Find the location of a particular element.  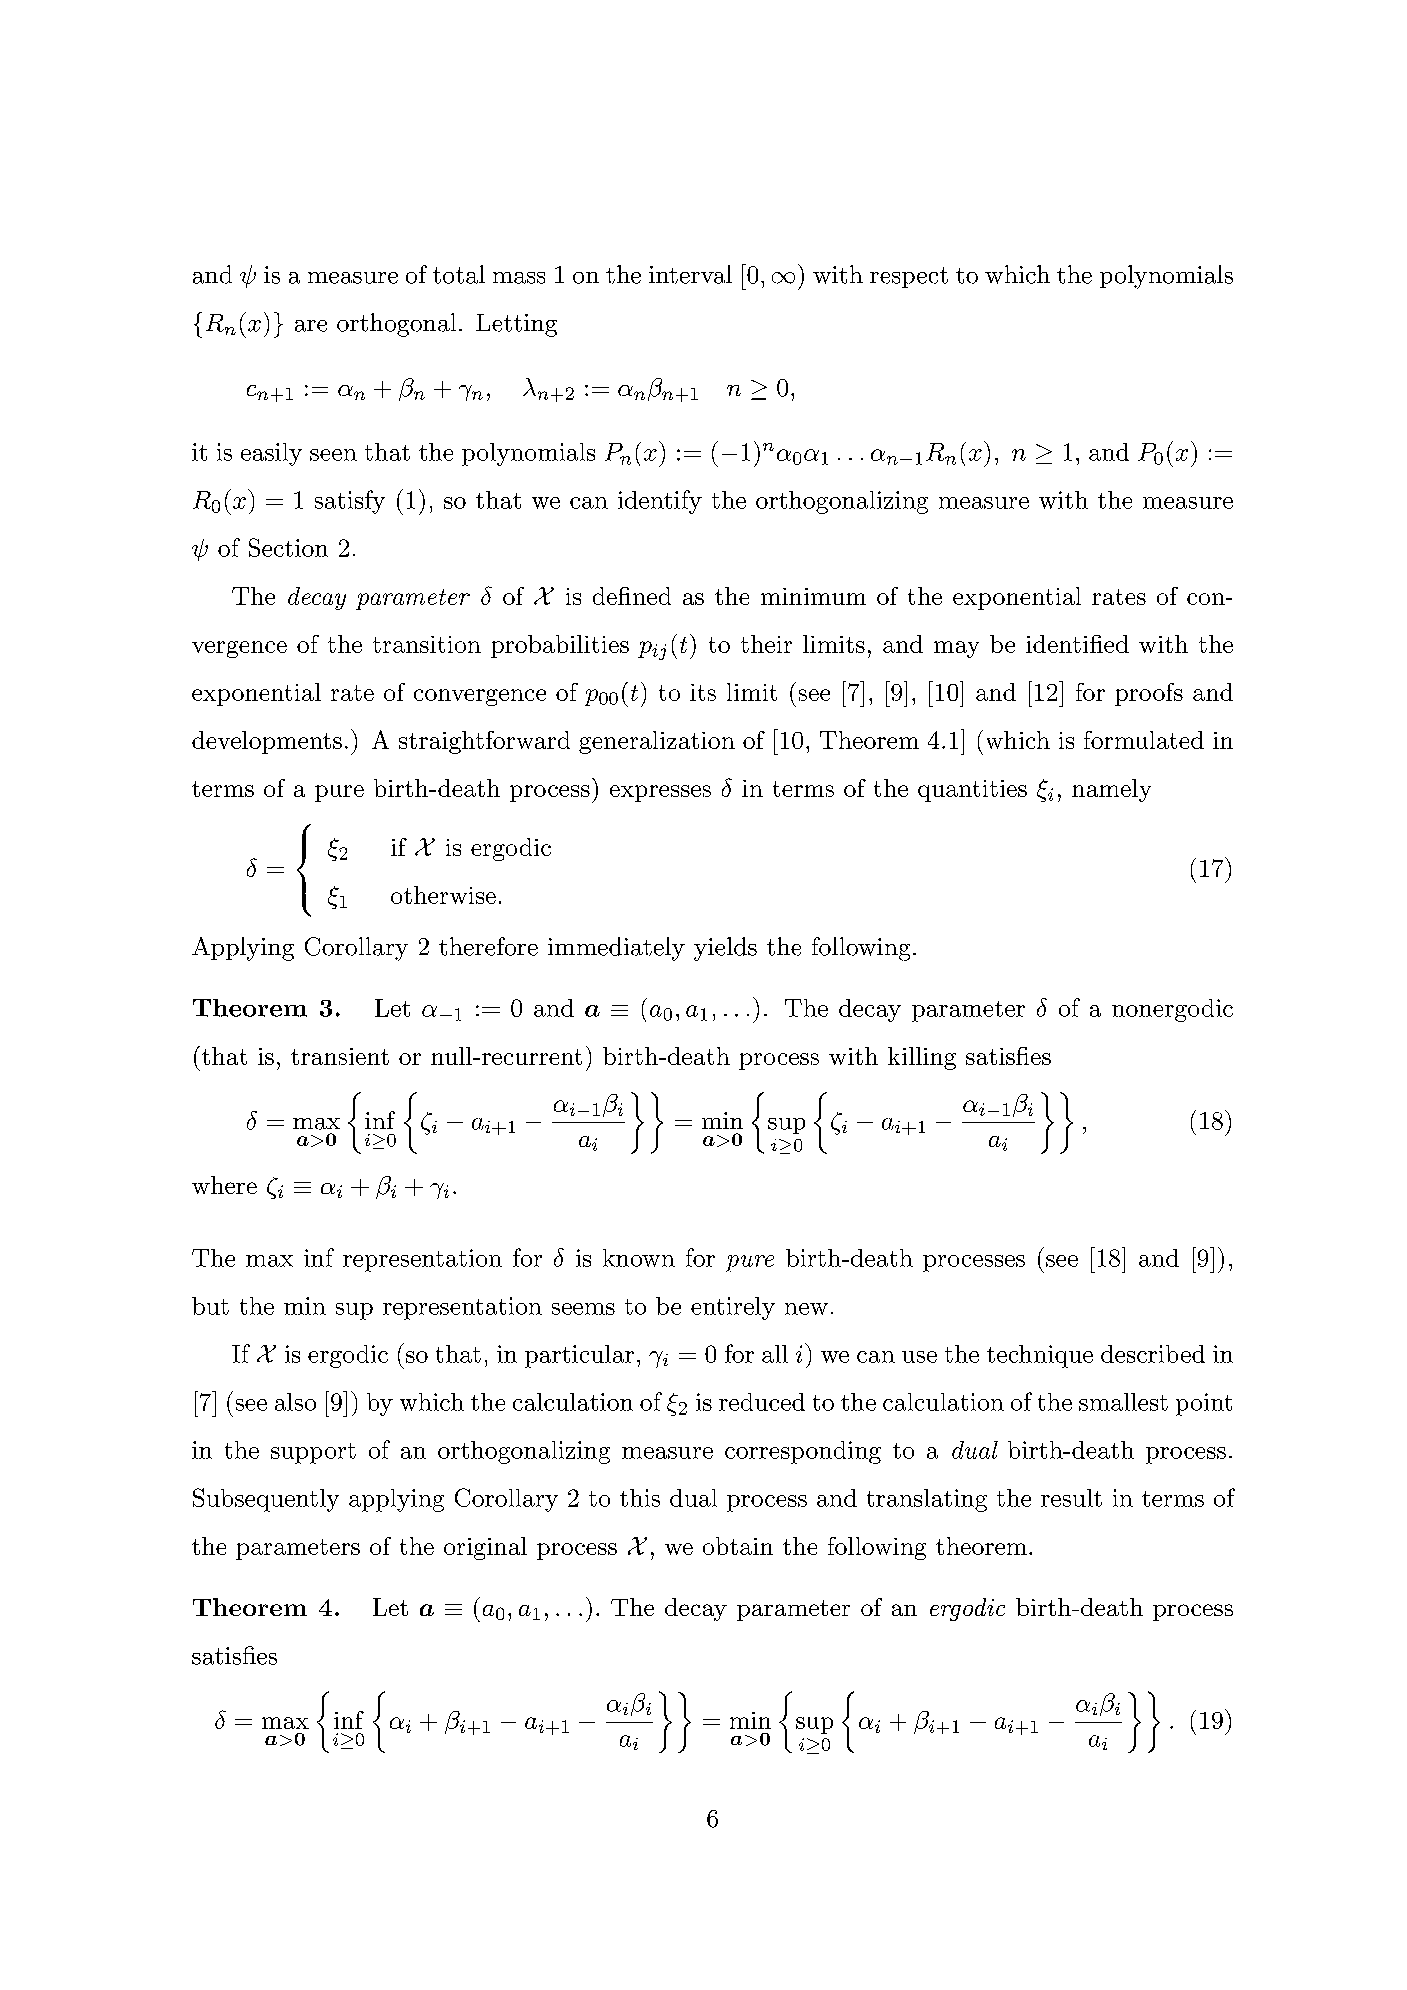

respect is located at coordinates (909, 277).
